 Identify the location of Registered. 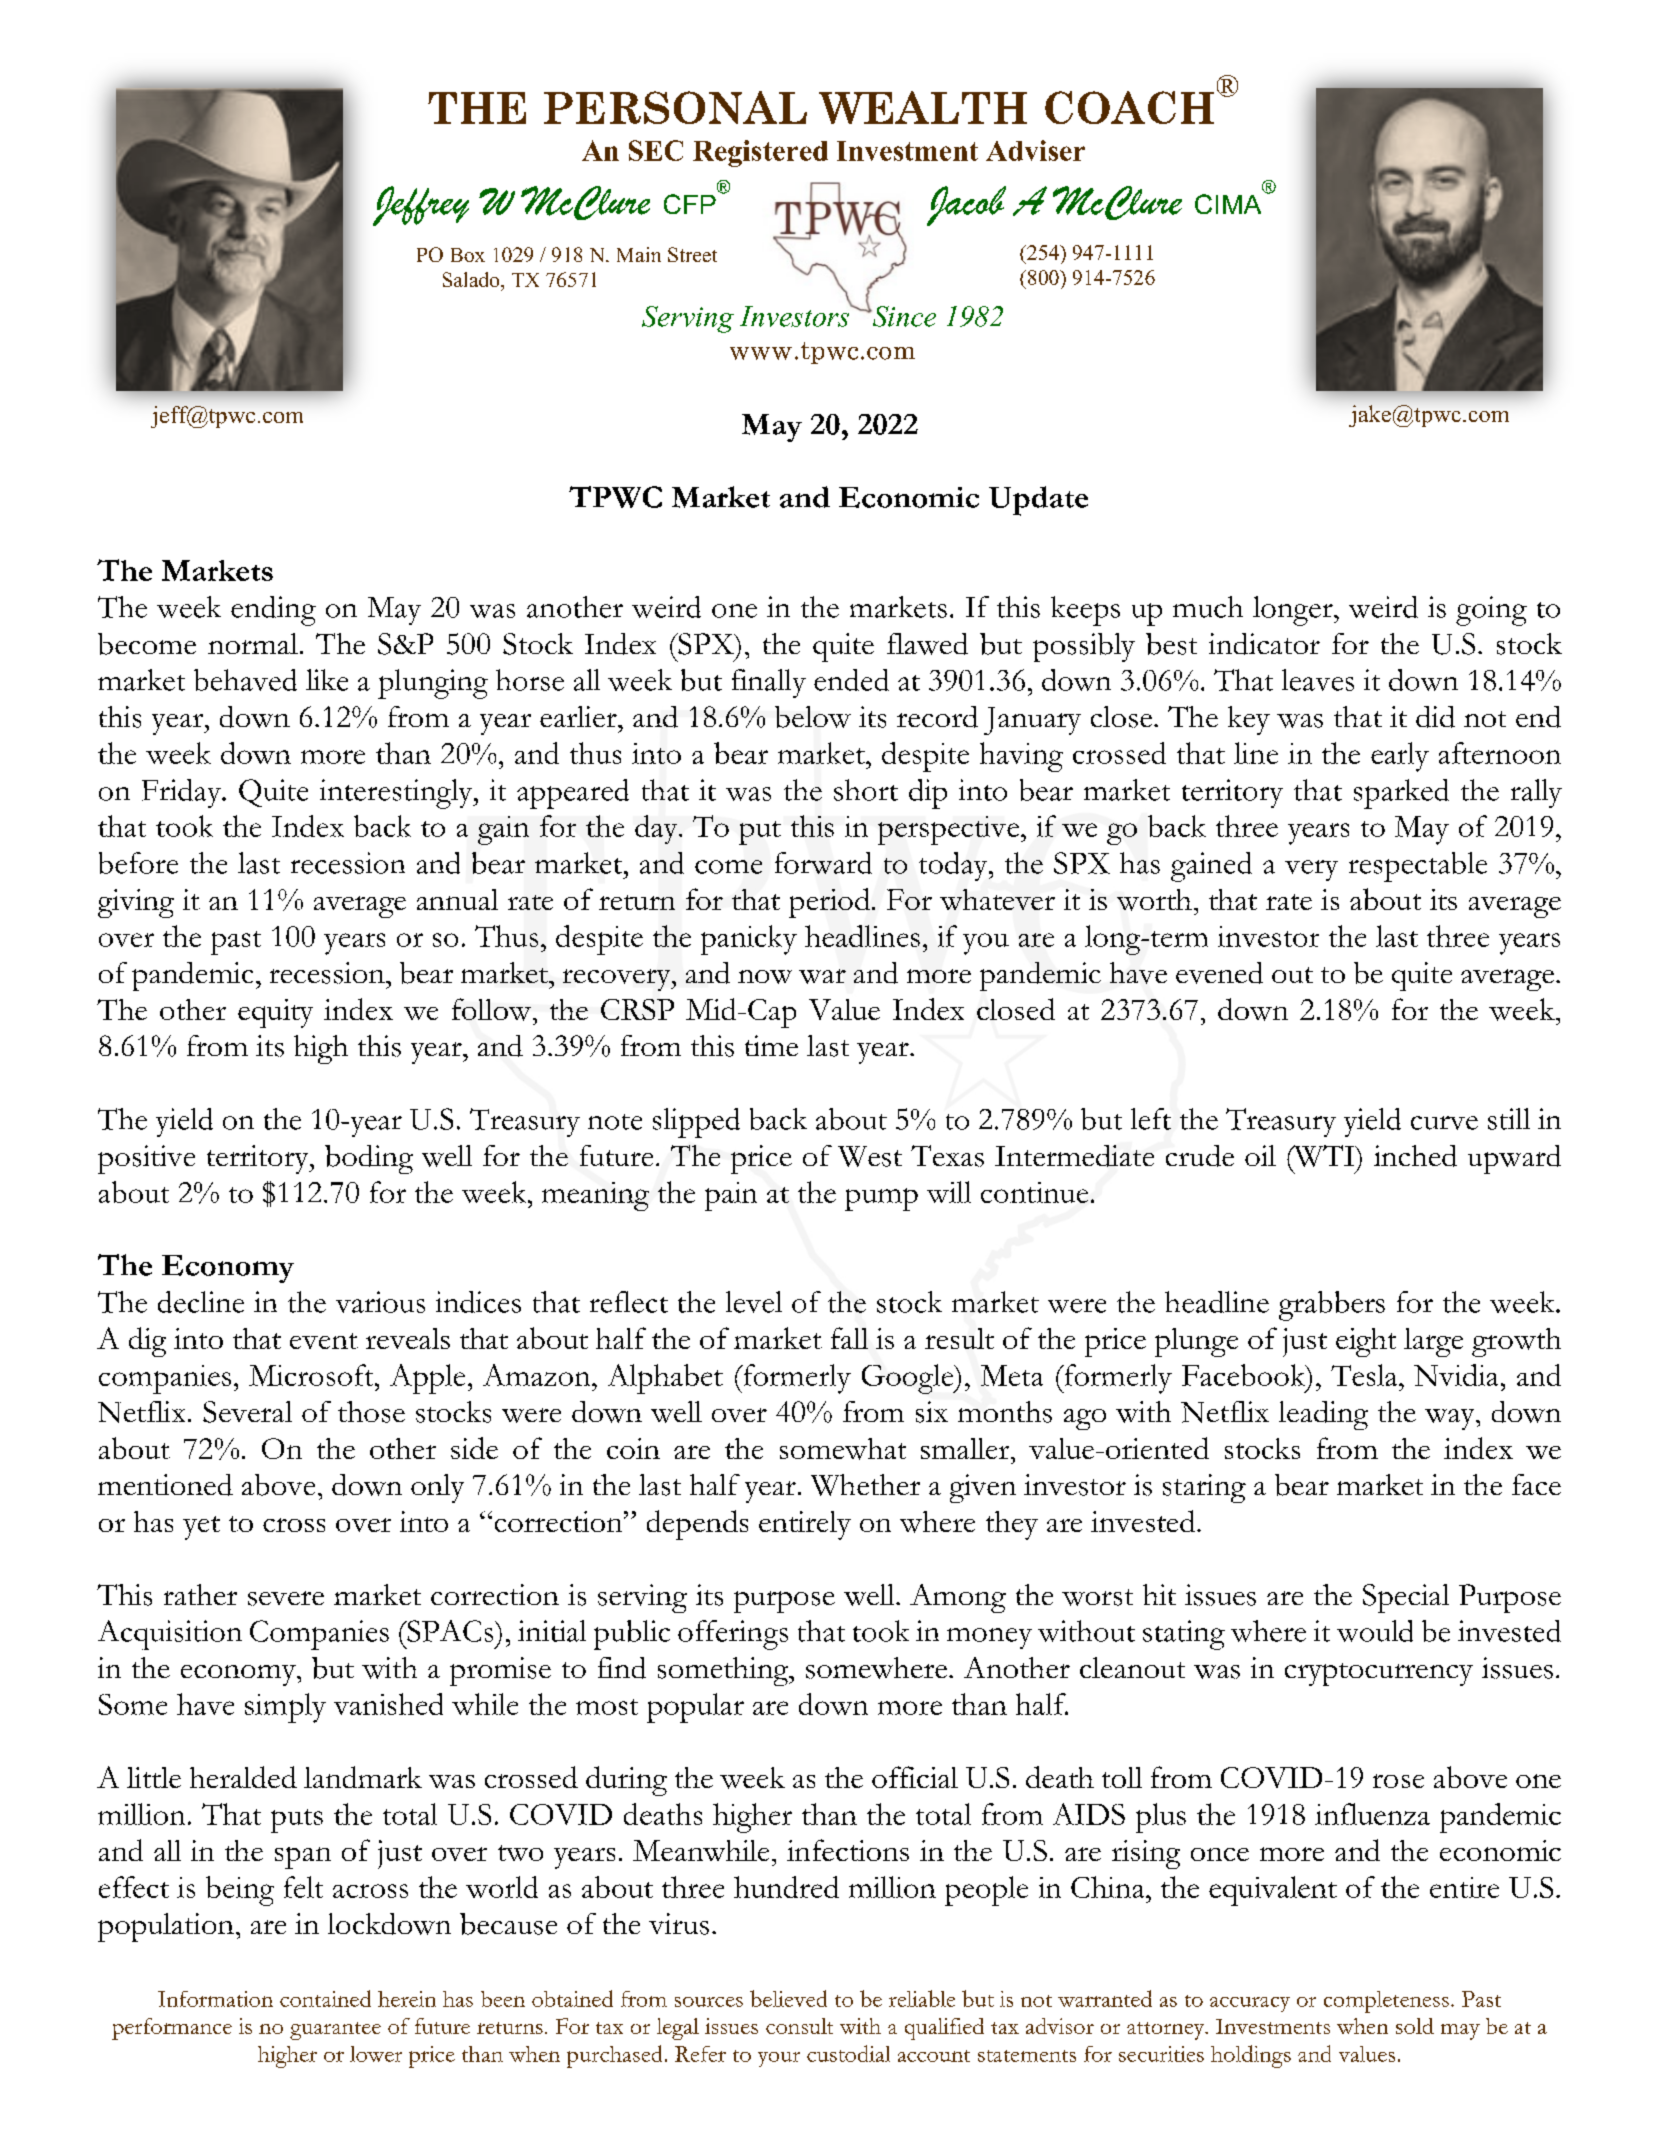
(760, 153).
